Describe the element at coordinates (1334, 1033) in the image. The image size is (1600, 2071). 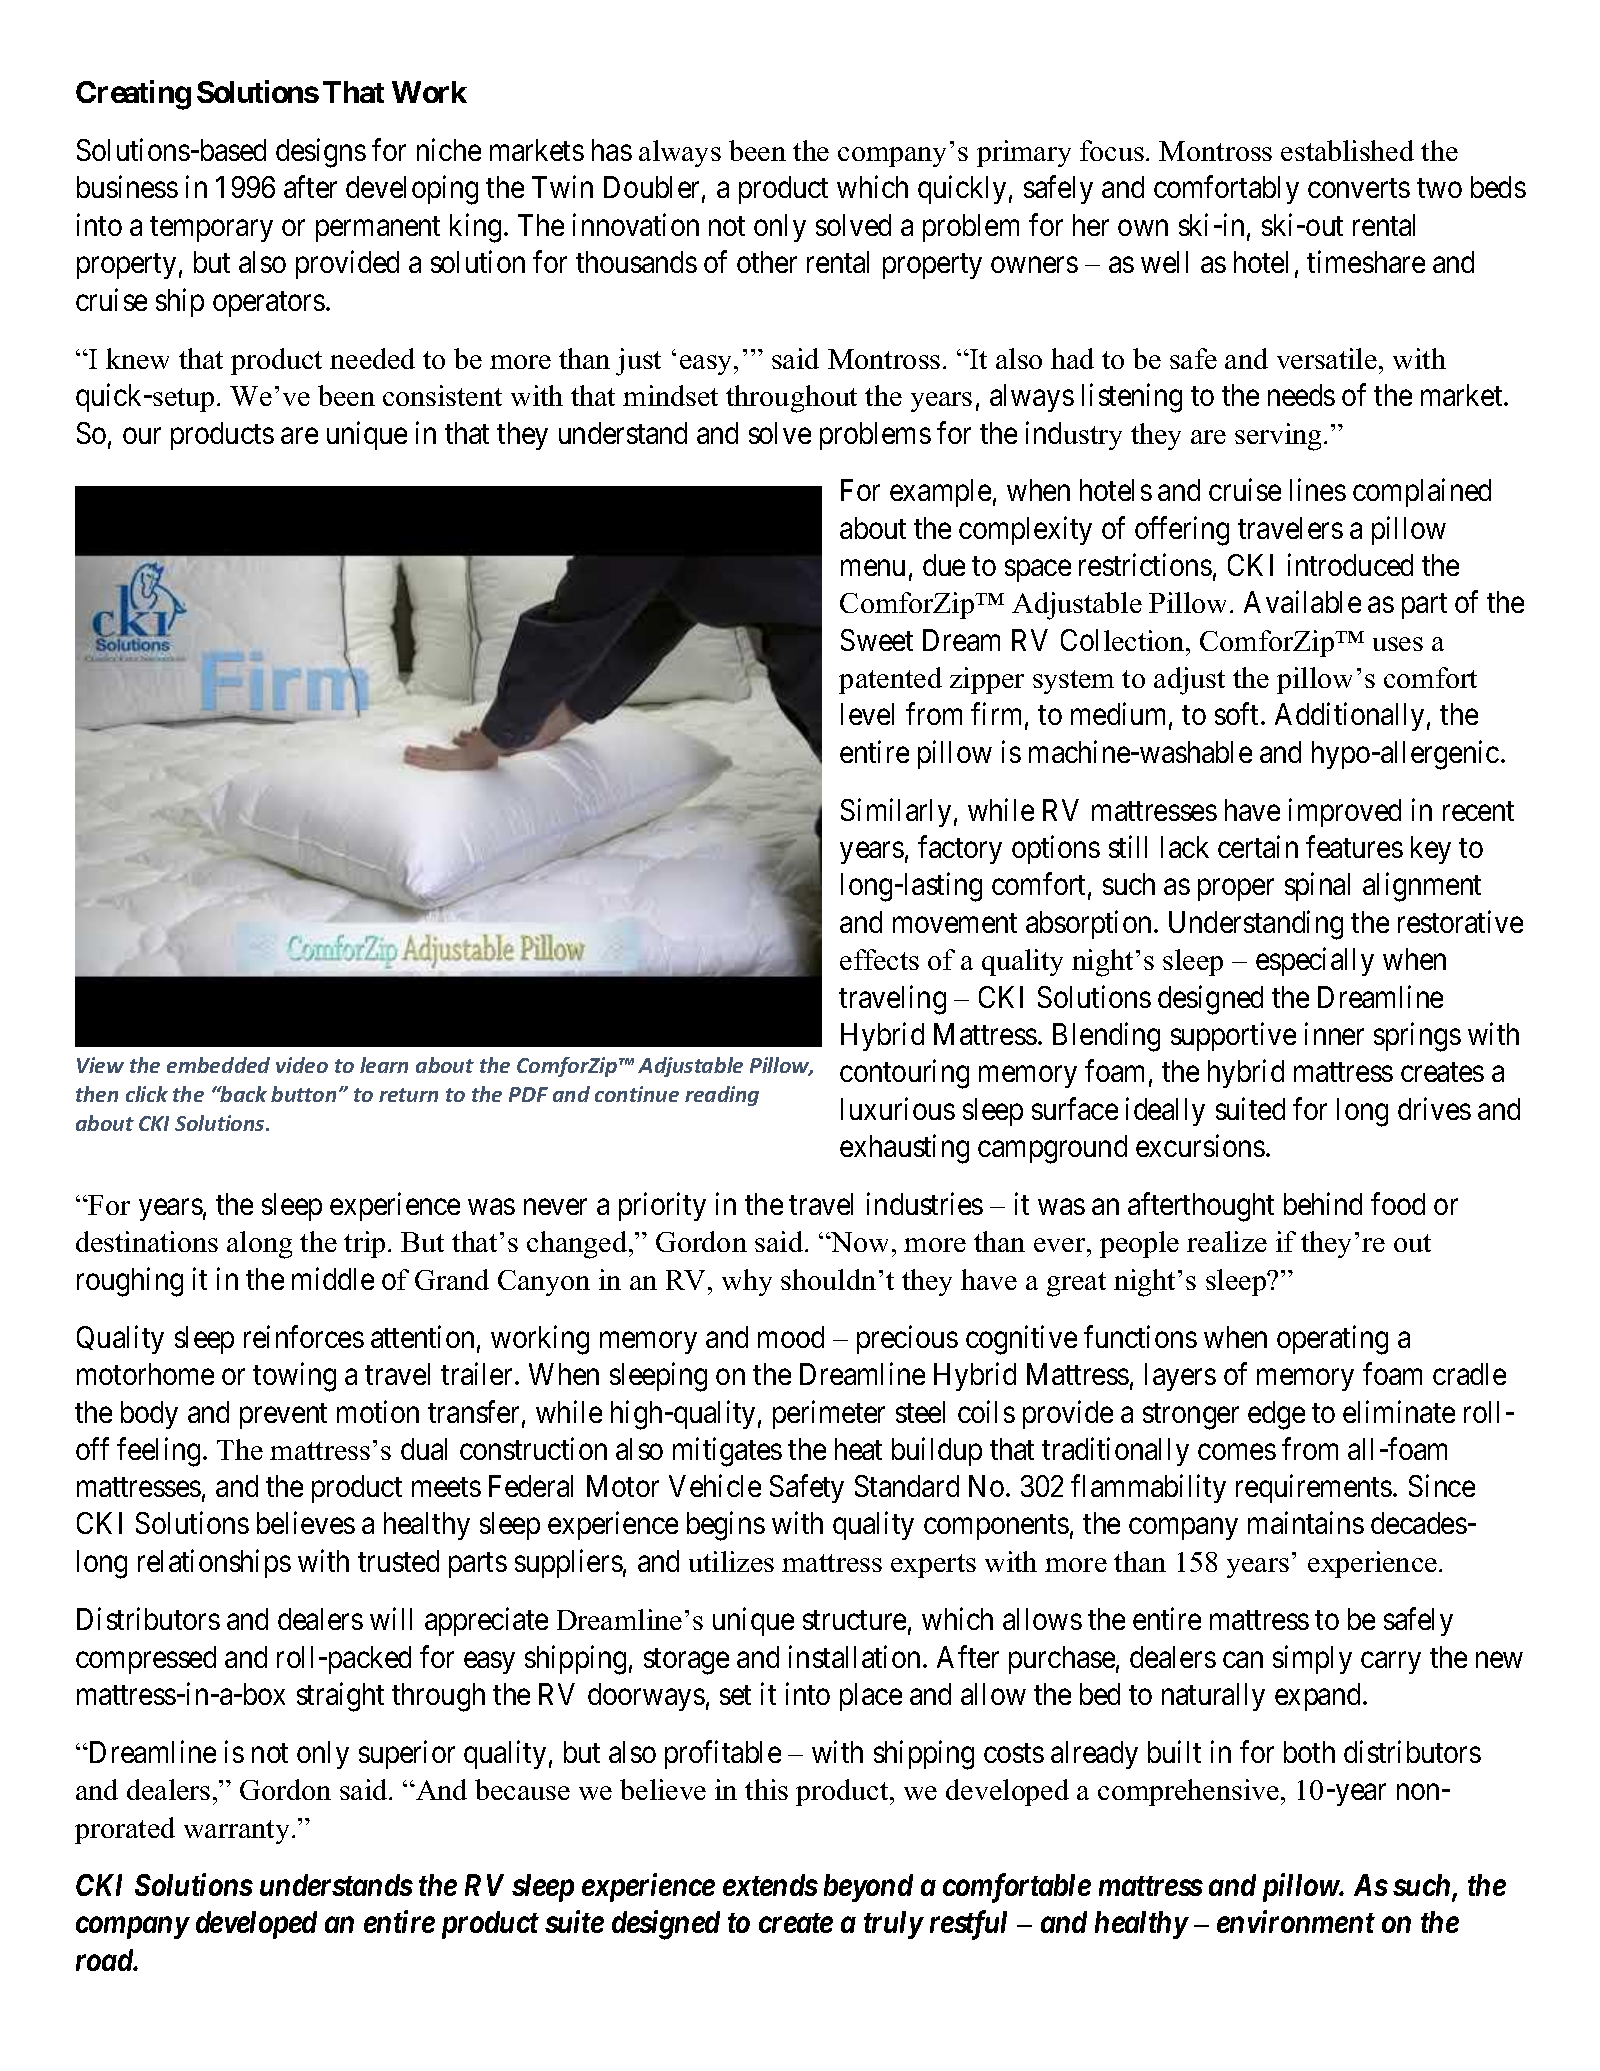
I see `inner` at that location.
